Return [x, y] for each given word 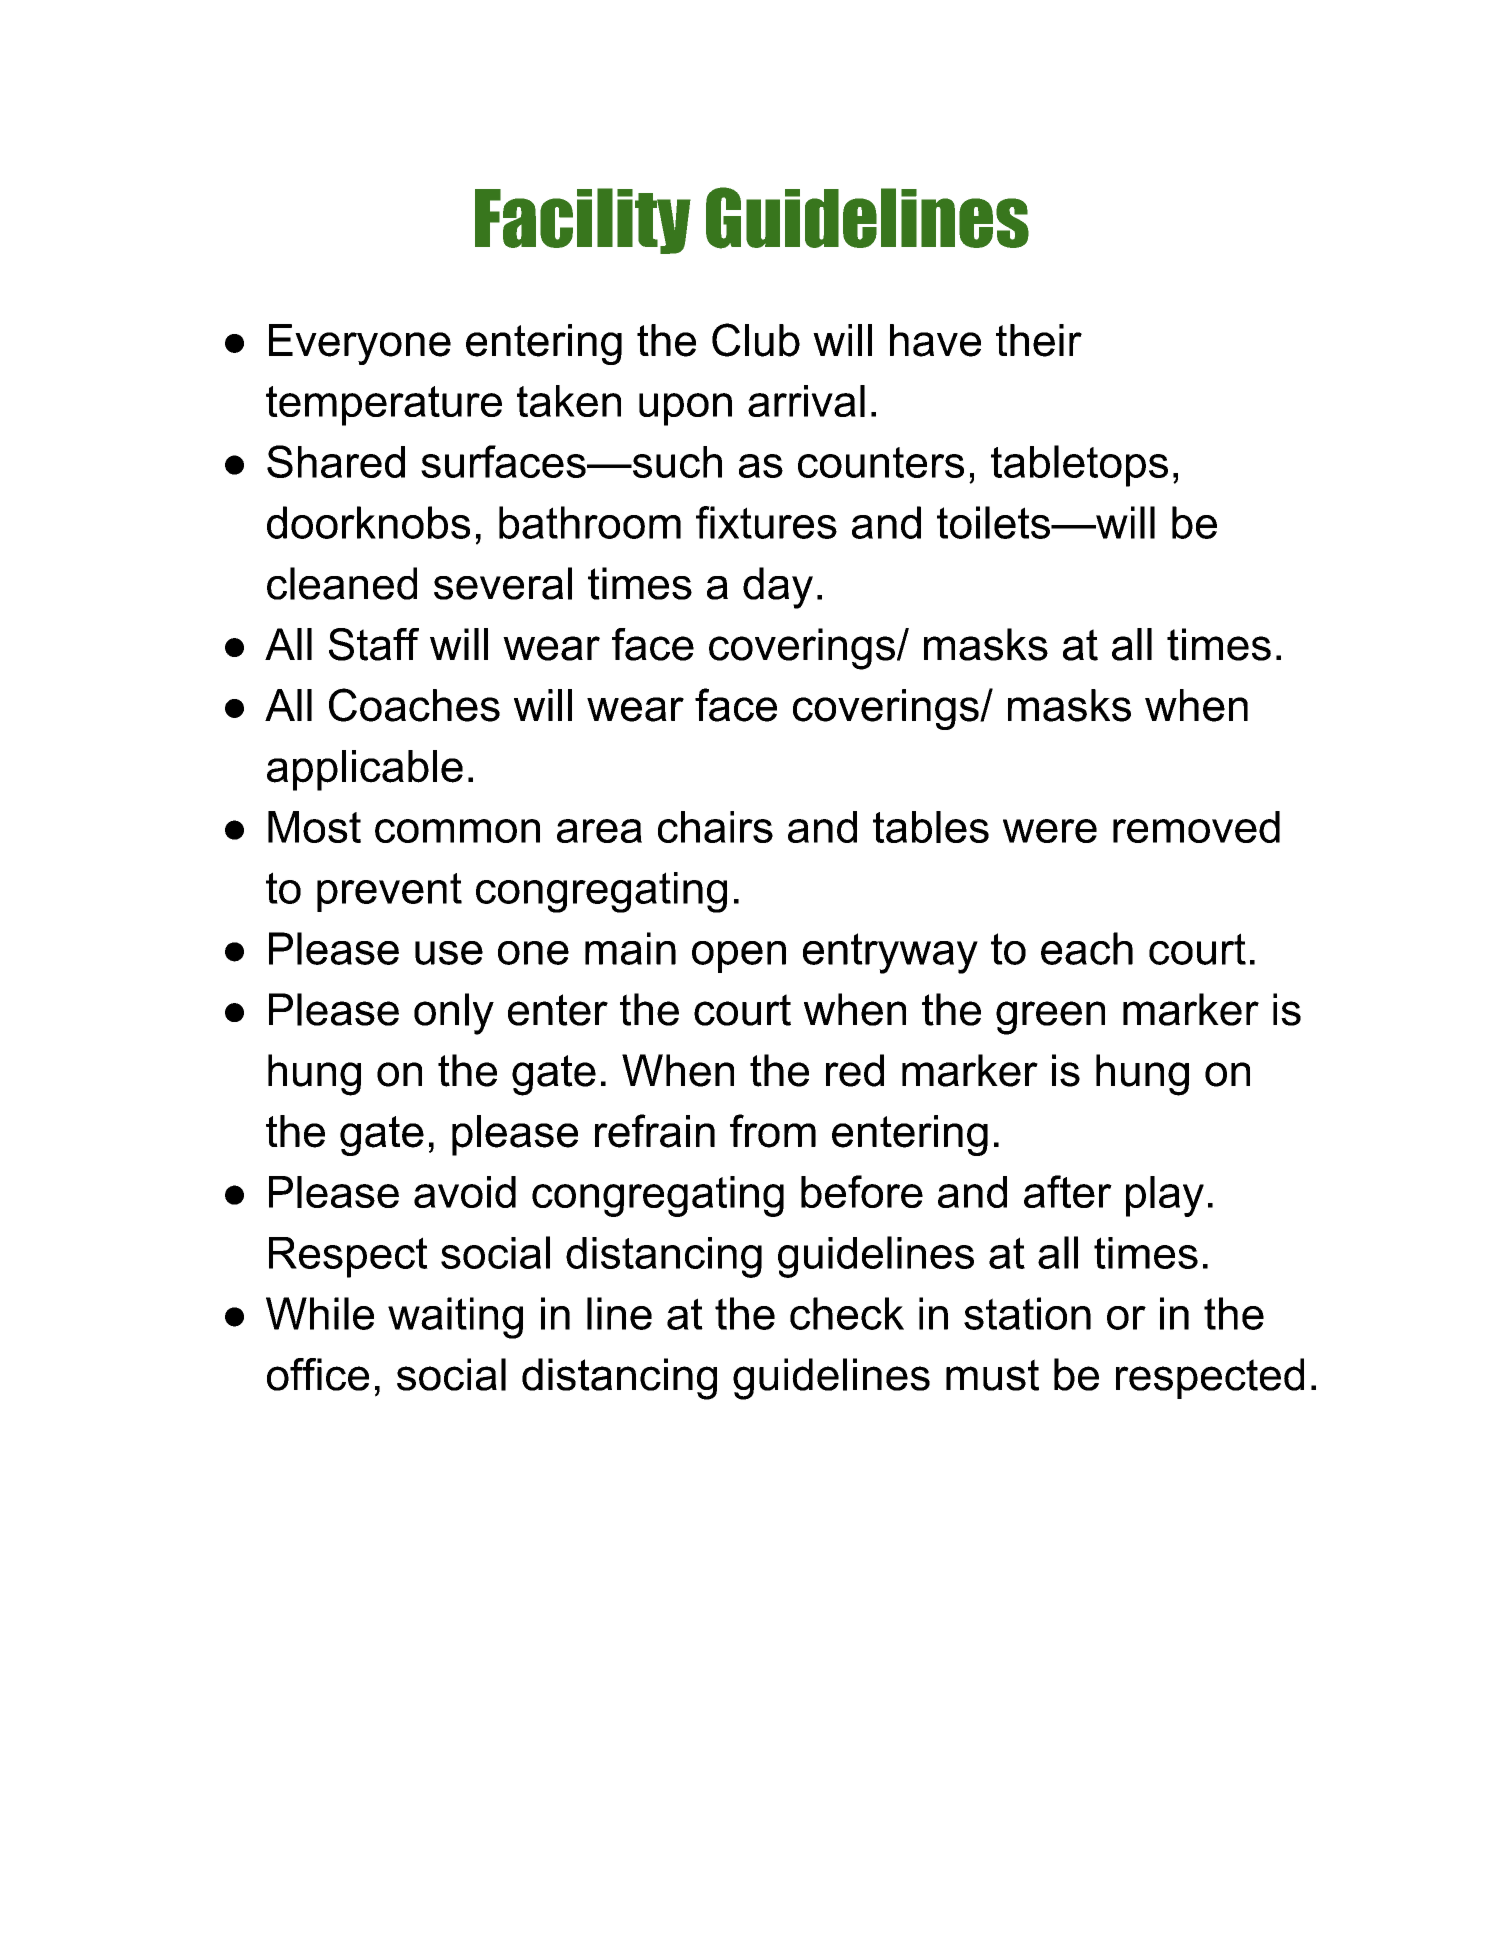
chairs [715, 827]
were [1050, 831]
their [1039, 340]
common [457, 831]
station [1027, 1313]
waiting [455, 1318]
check [847, 1313]
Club [756, 340]
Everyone [360, 344]
